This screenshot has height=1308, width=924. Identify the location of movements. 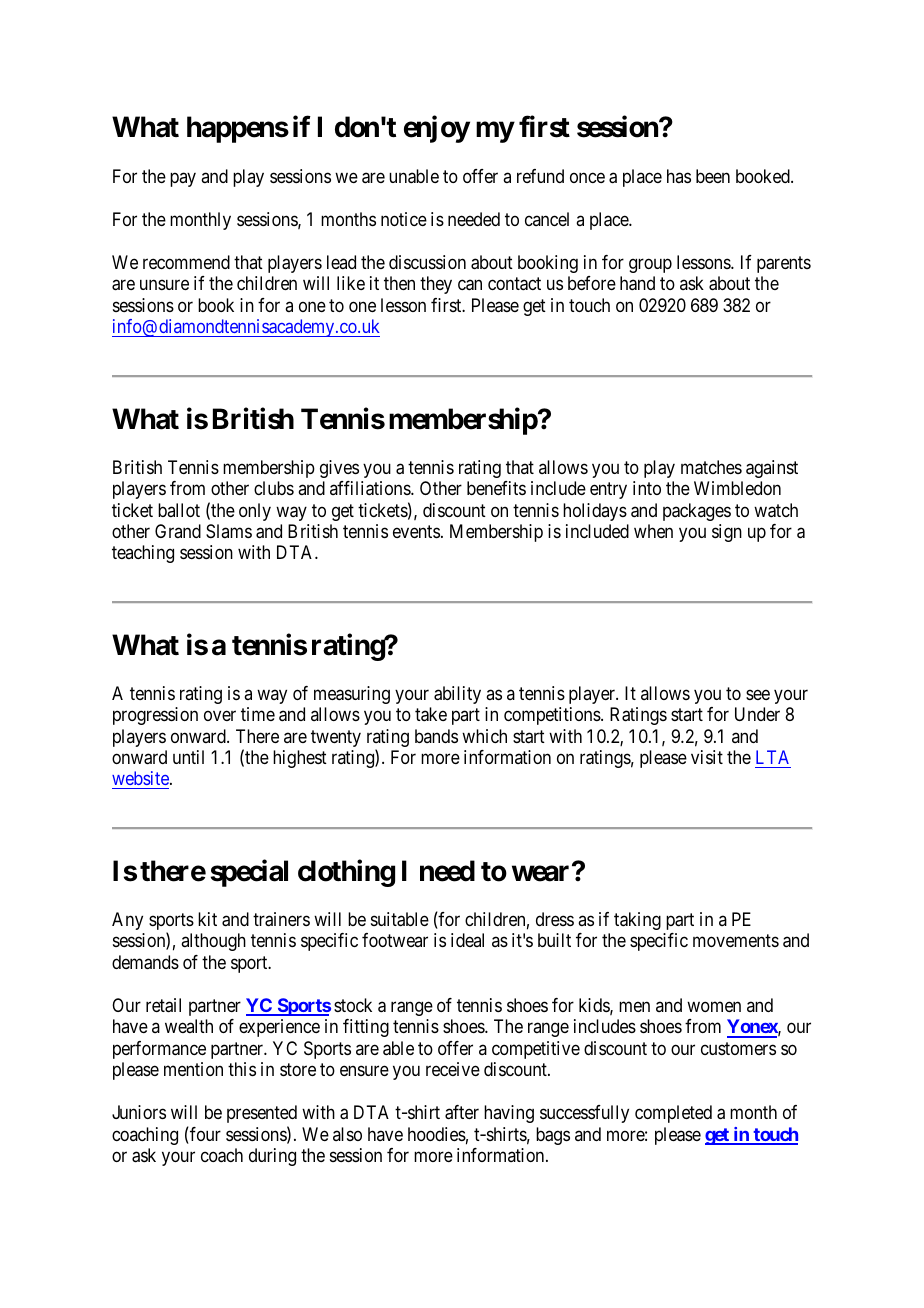
(736, 940).
